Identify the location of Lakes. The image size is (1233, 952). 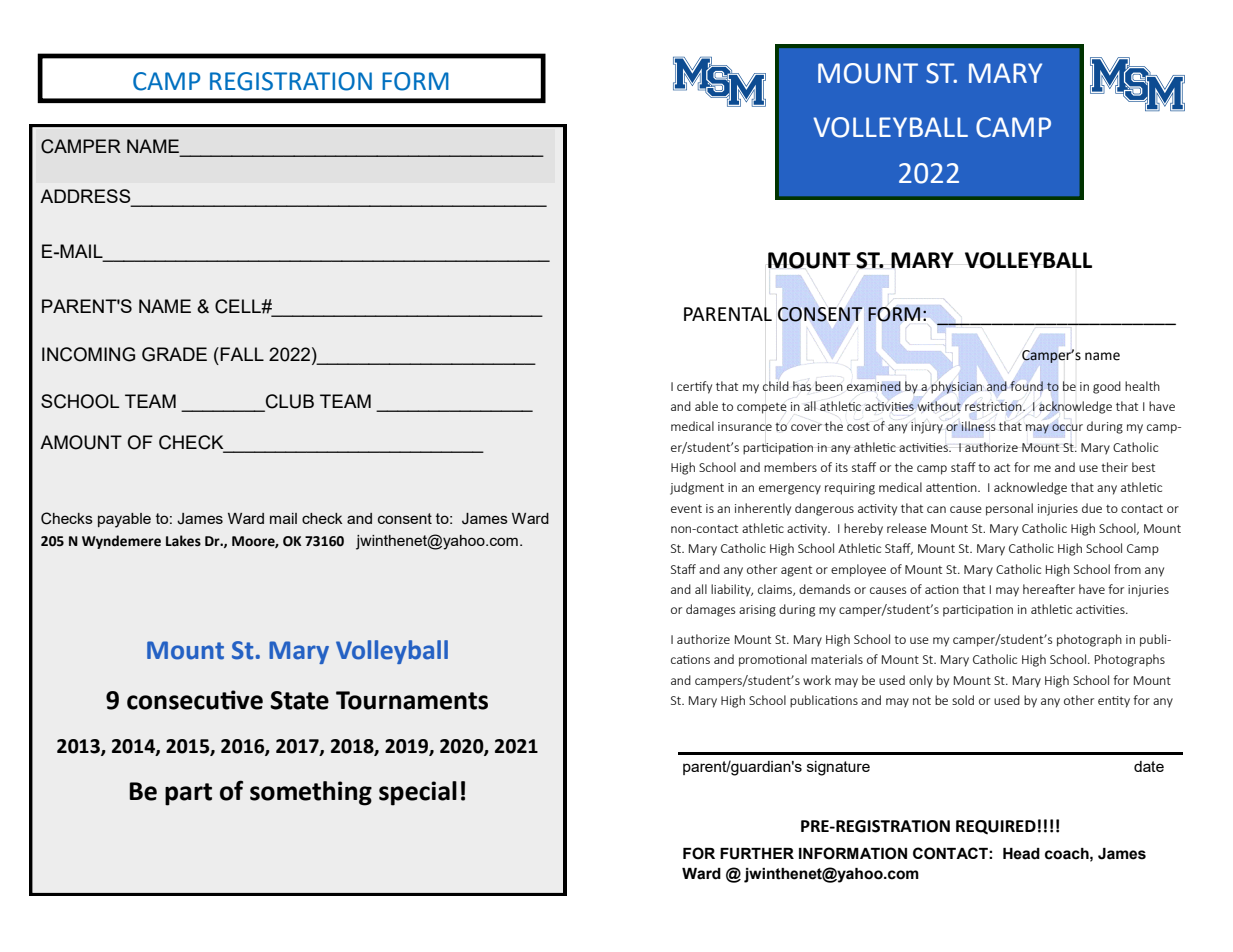
(183, 541).
